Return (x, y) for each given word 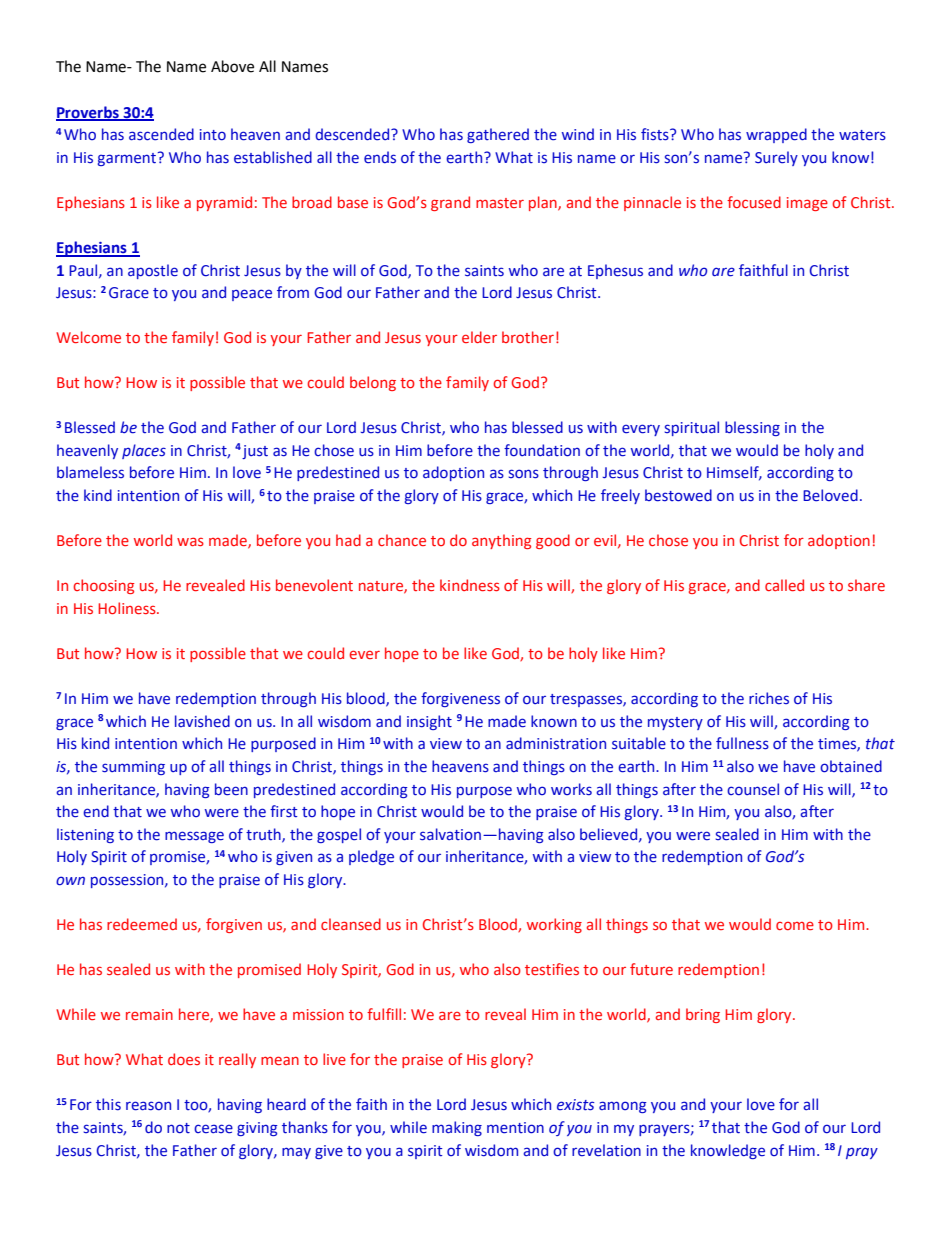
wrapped (776, 135)
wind (578, 134)
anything (501, 541)
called (784, 585)
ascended (161, 134)
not (178, 1128)
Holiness (128, 608)
